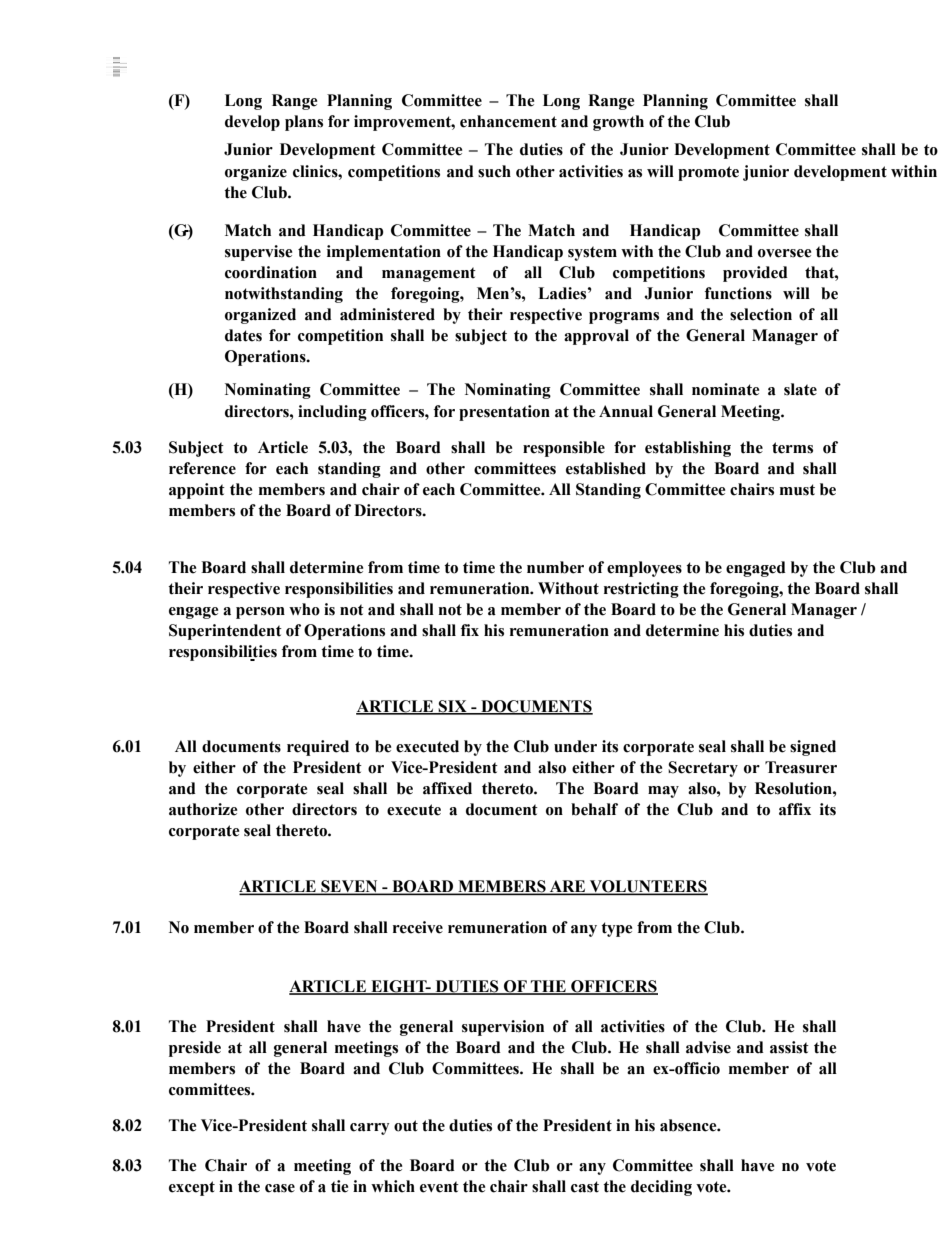 This screenshot has width=952, height=1233. Describe the element at coordinates (439, 1187) in the screenshot. I see `event` at that location.
